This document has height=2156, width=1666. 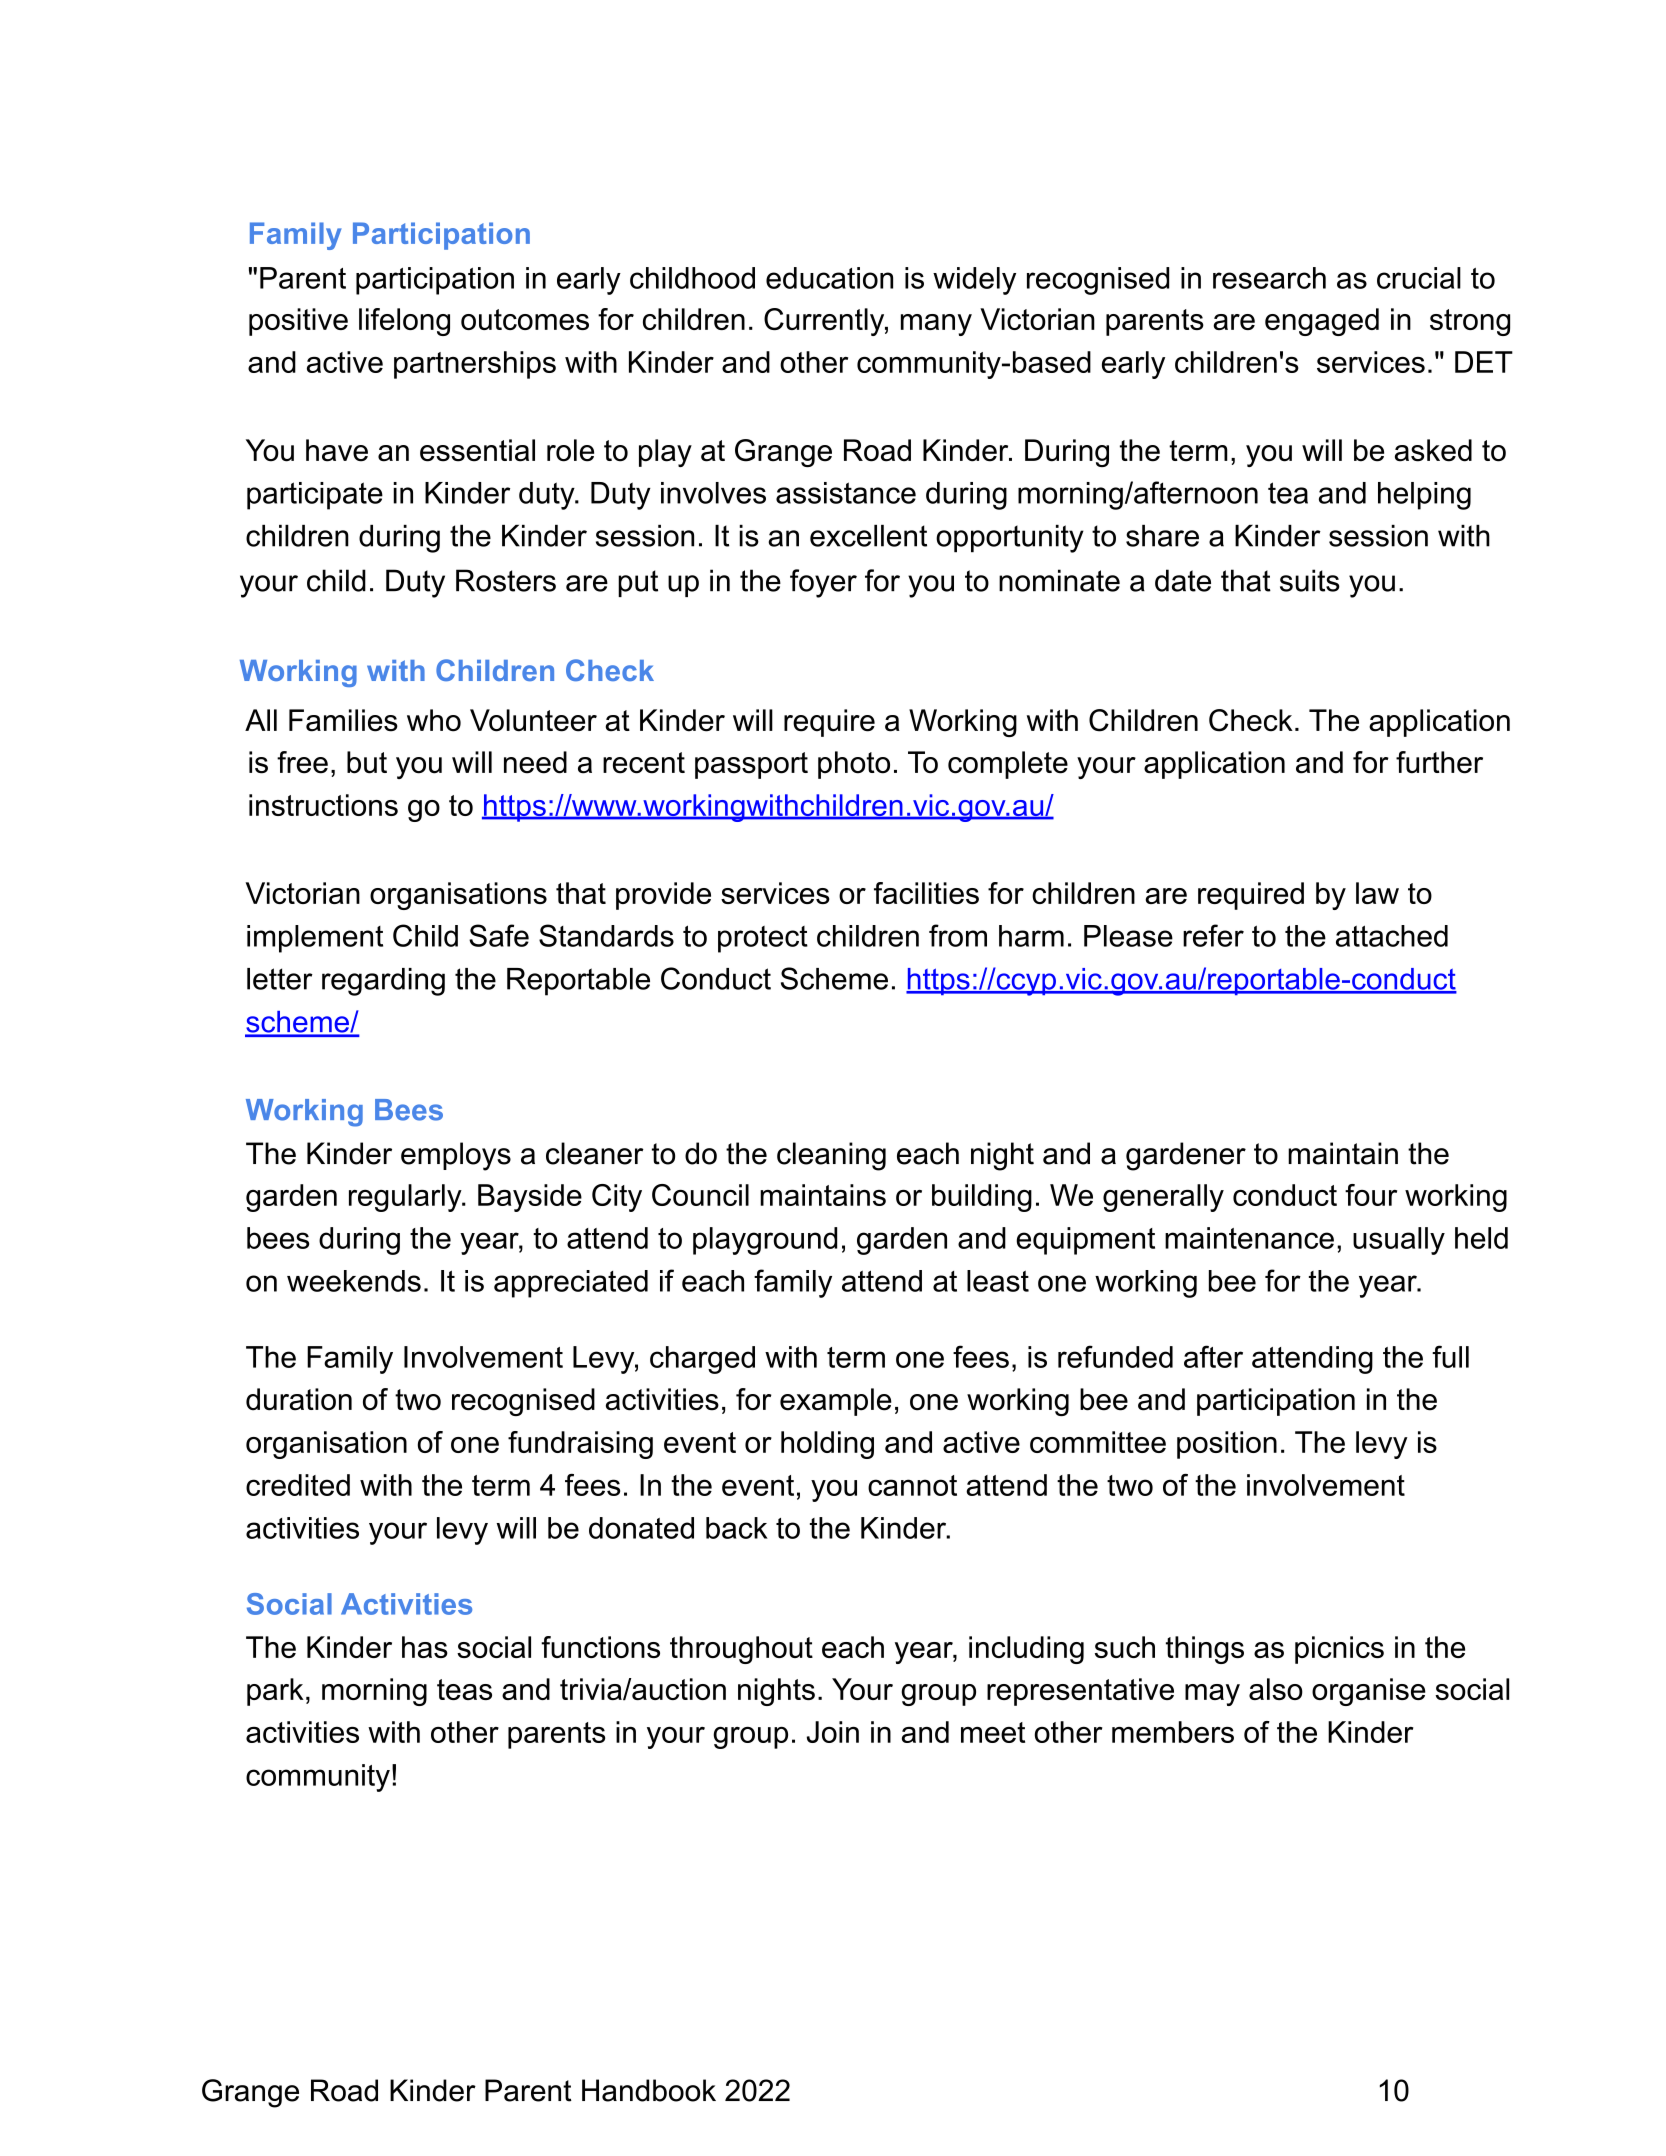 What do you see at coordinates (936, 325) in the document?
I see `many` at bounding box center [936, 325].
